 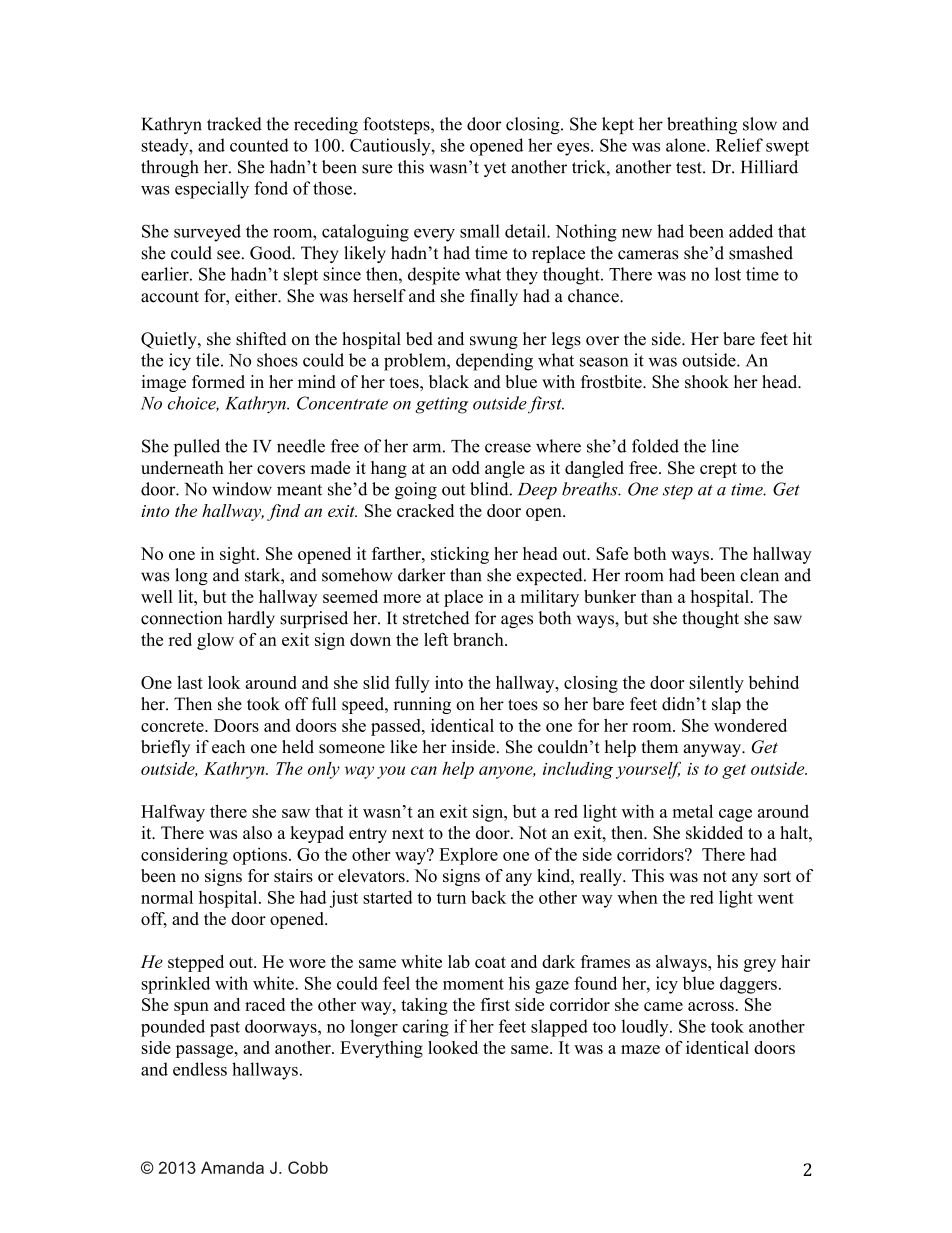 I want to click on counted, so click(x=259, y=145).
